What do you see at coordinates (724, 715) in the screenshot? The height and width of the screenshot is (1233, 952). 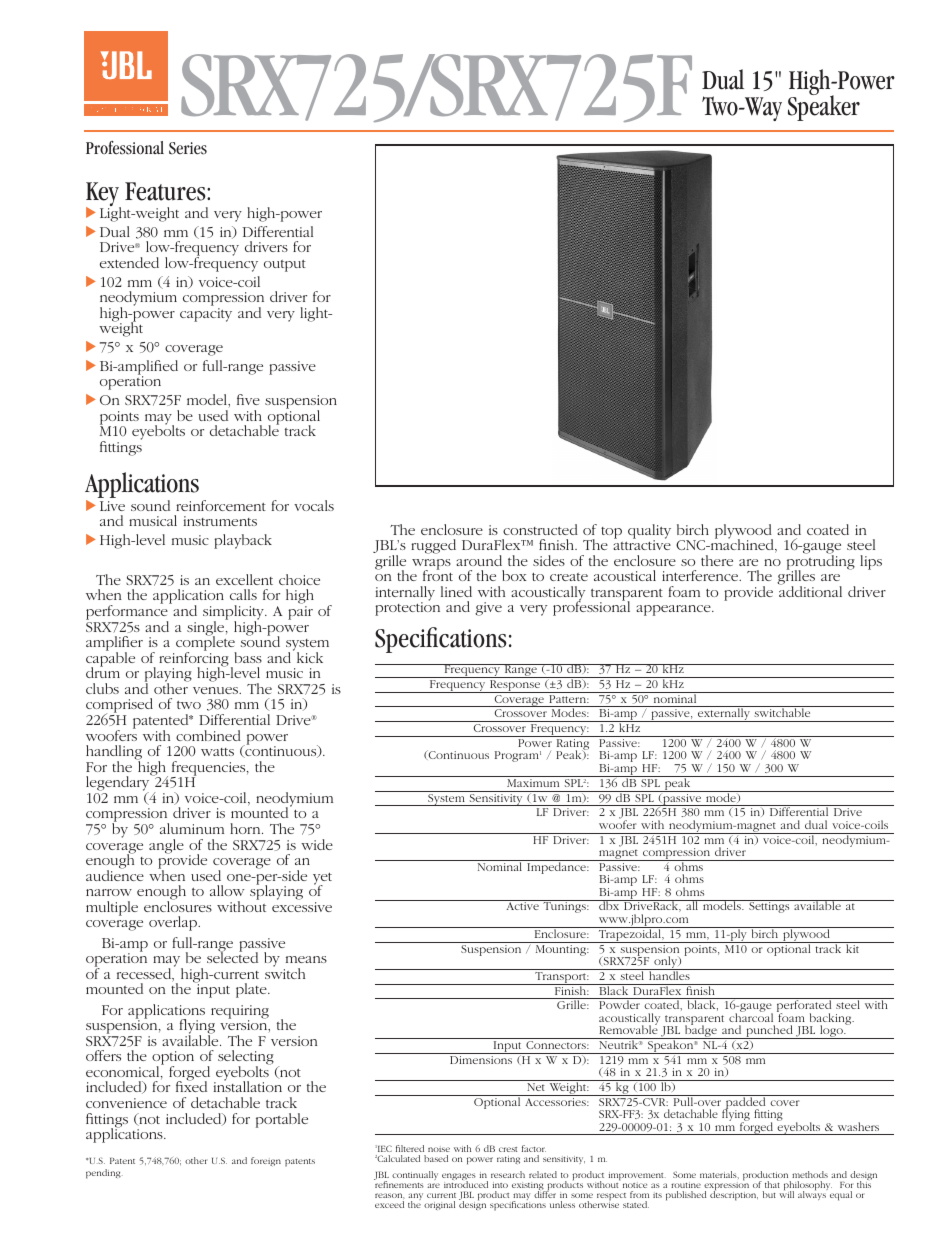 I see `externally` at bounding box center [724, 715].
